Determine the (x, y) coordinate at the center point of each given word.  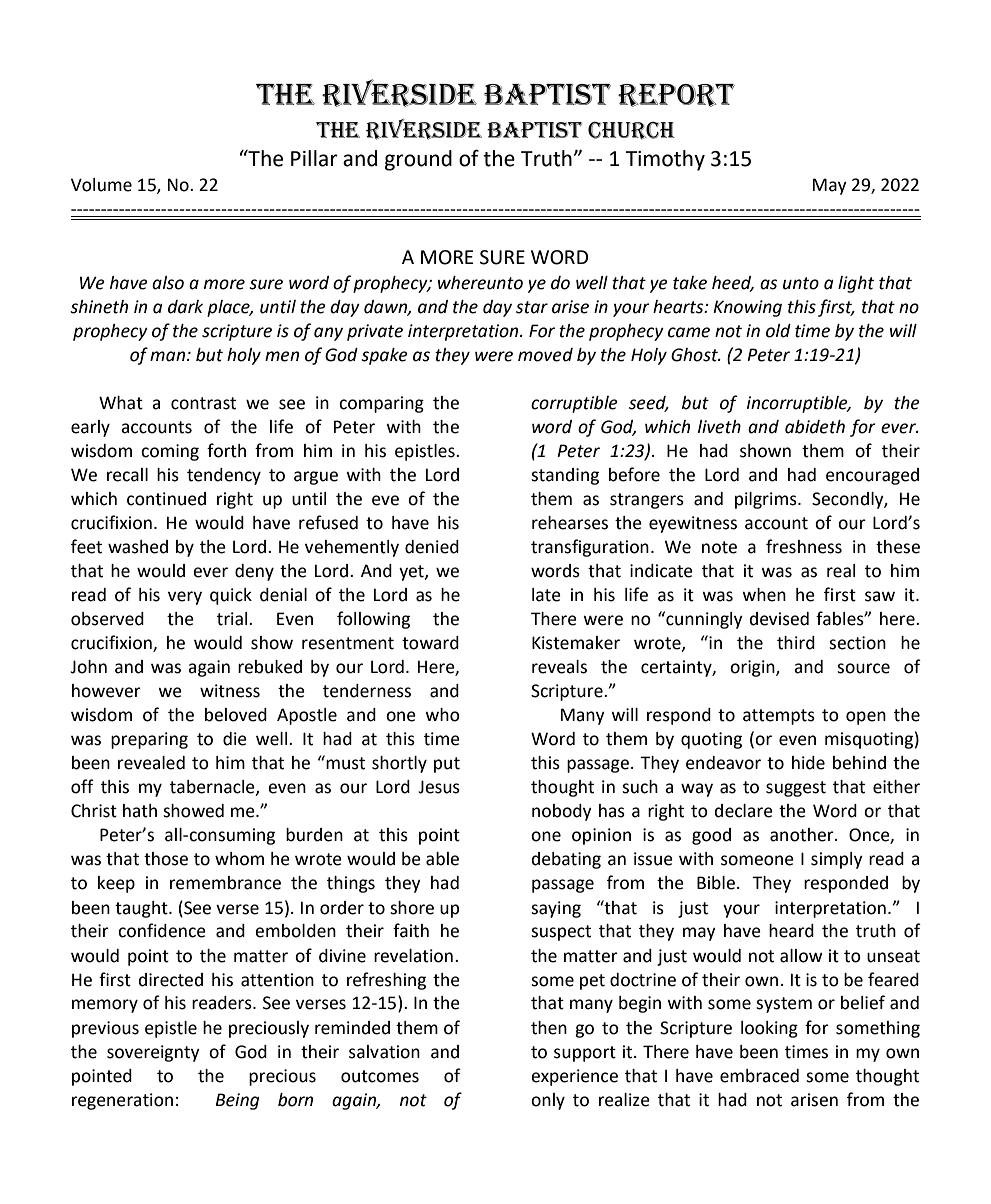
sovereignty (153, 1053)
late (546, 595)
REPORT (676, 95)
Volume (101, 185)
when (764, 595)
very (185, 598)
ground (418, 160)
